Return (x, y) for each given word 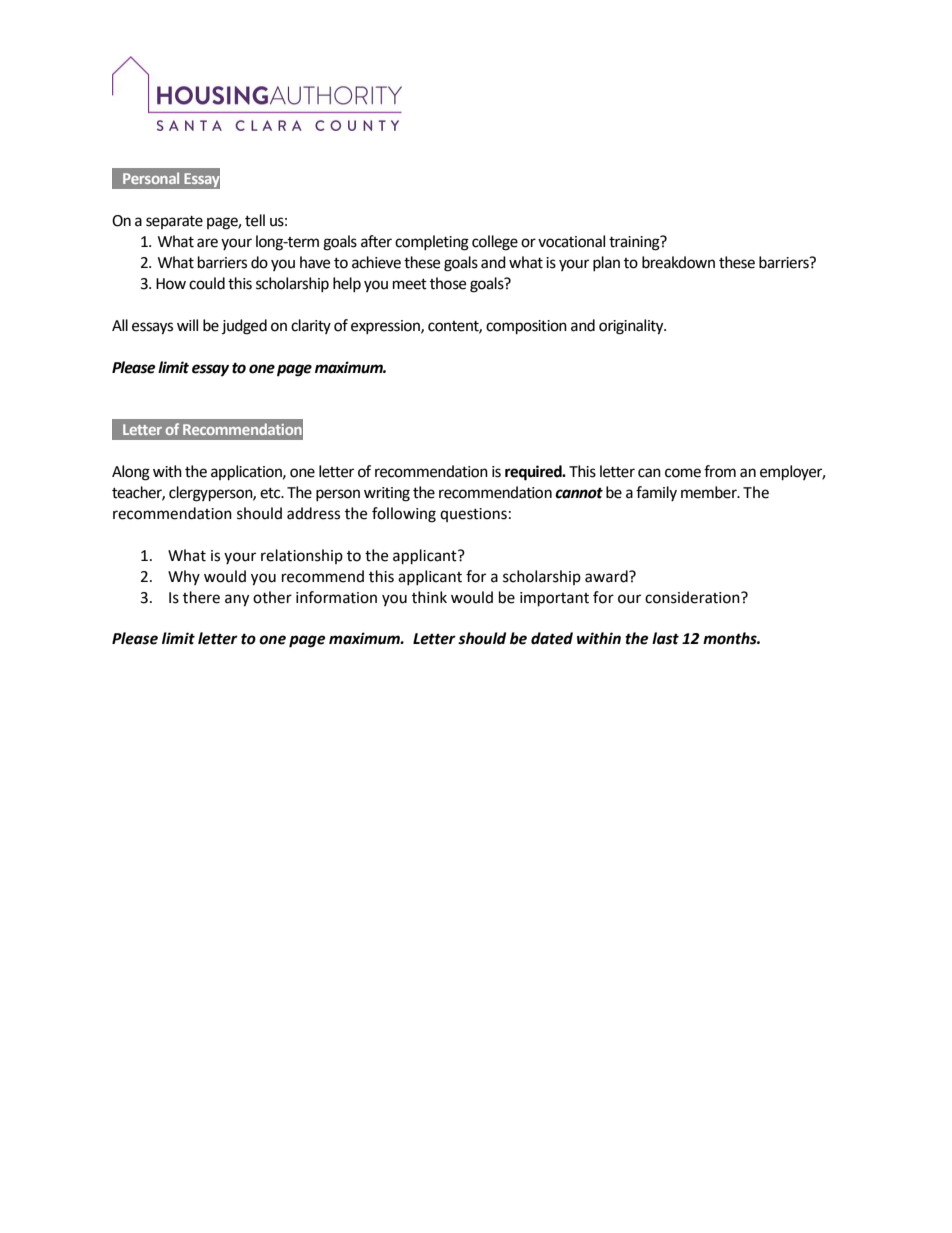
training (635, 243)
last (665, 638)
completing (432, 243)
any (237, 600)
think (429, 597)
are (207, 243)
